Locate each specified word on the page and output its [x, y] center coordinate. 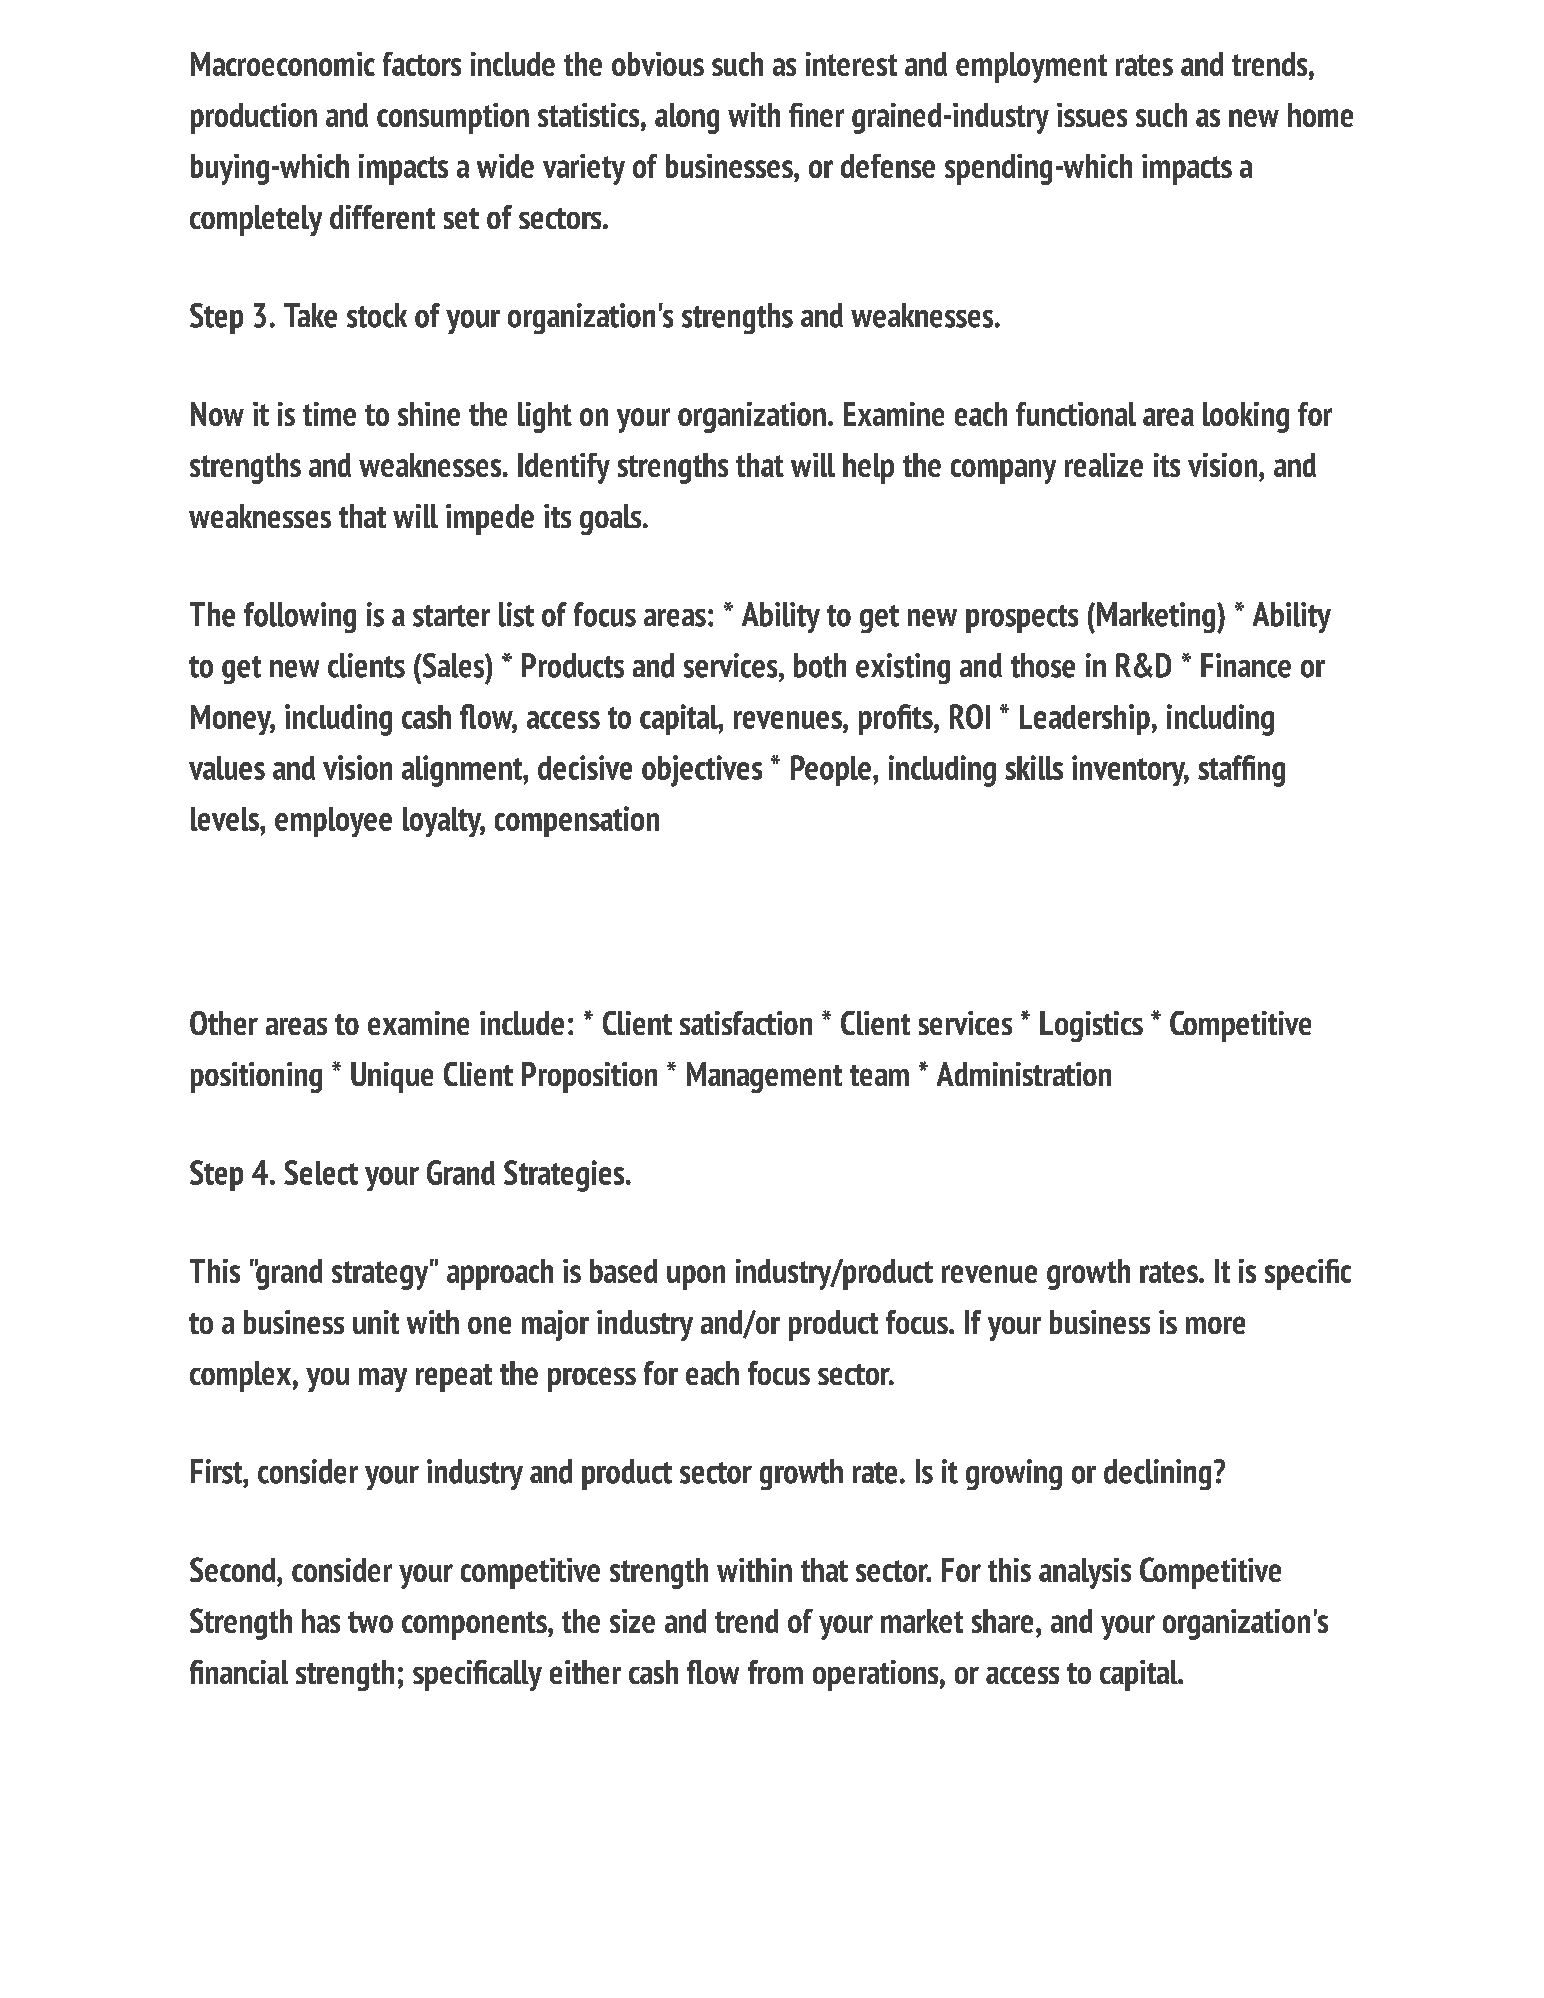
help [868, 468]
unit [376, 1322]
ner [825, 118]
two [370, 1622]
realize [1104, 465]
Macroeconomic [283, 64]
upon [696, 1277]
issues [1092, 115]
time [329, 414]
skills [1034, 767]
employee [333, 822]
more [1215, 1325]
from [775, 1672]
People [831, 770]
